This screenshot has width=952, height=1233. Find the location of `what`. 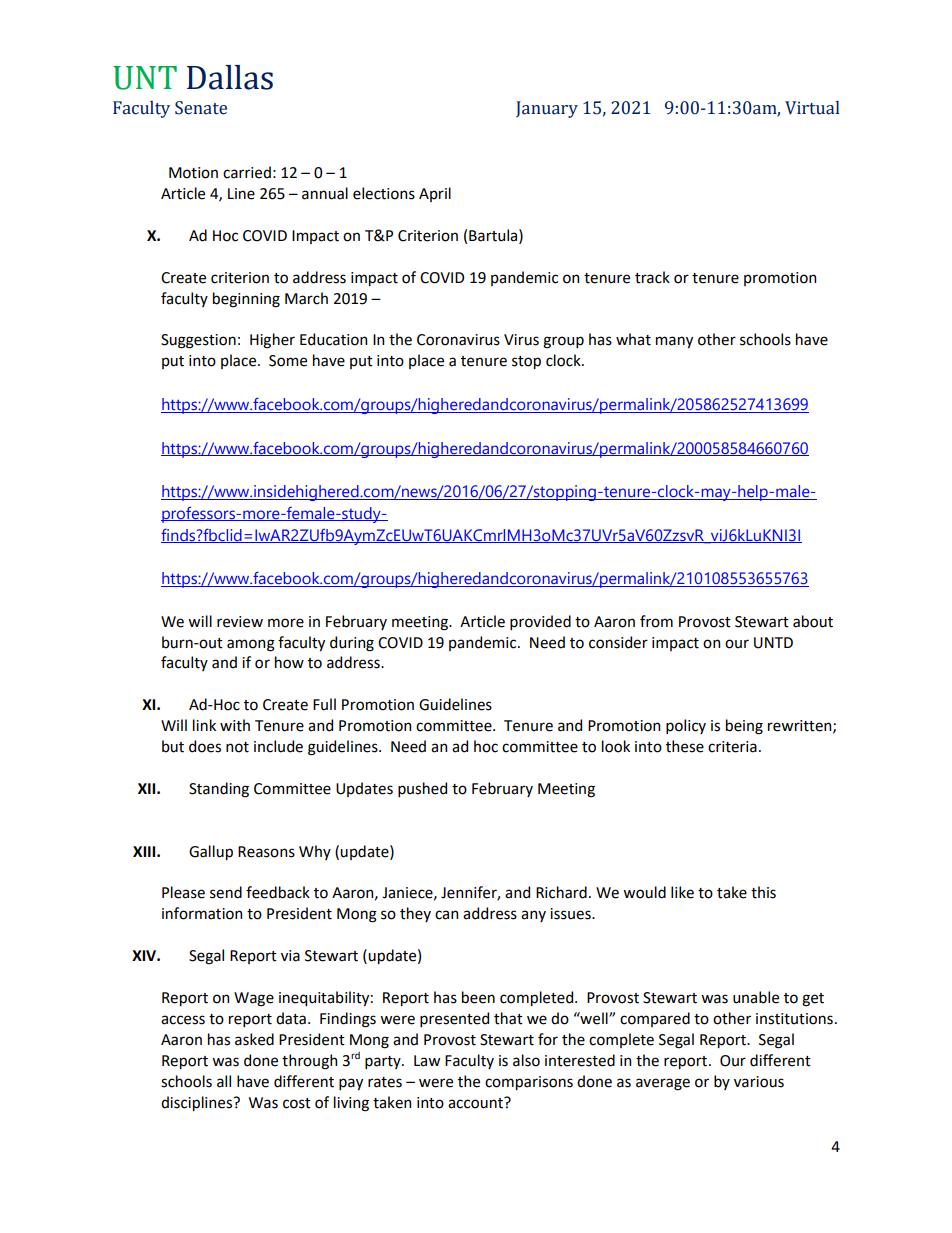

what is located at coordinates (633, 339).
